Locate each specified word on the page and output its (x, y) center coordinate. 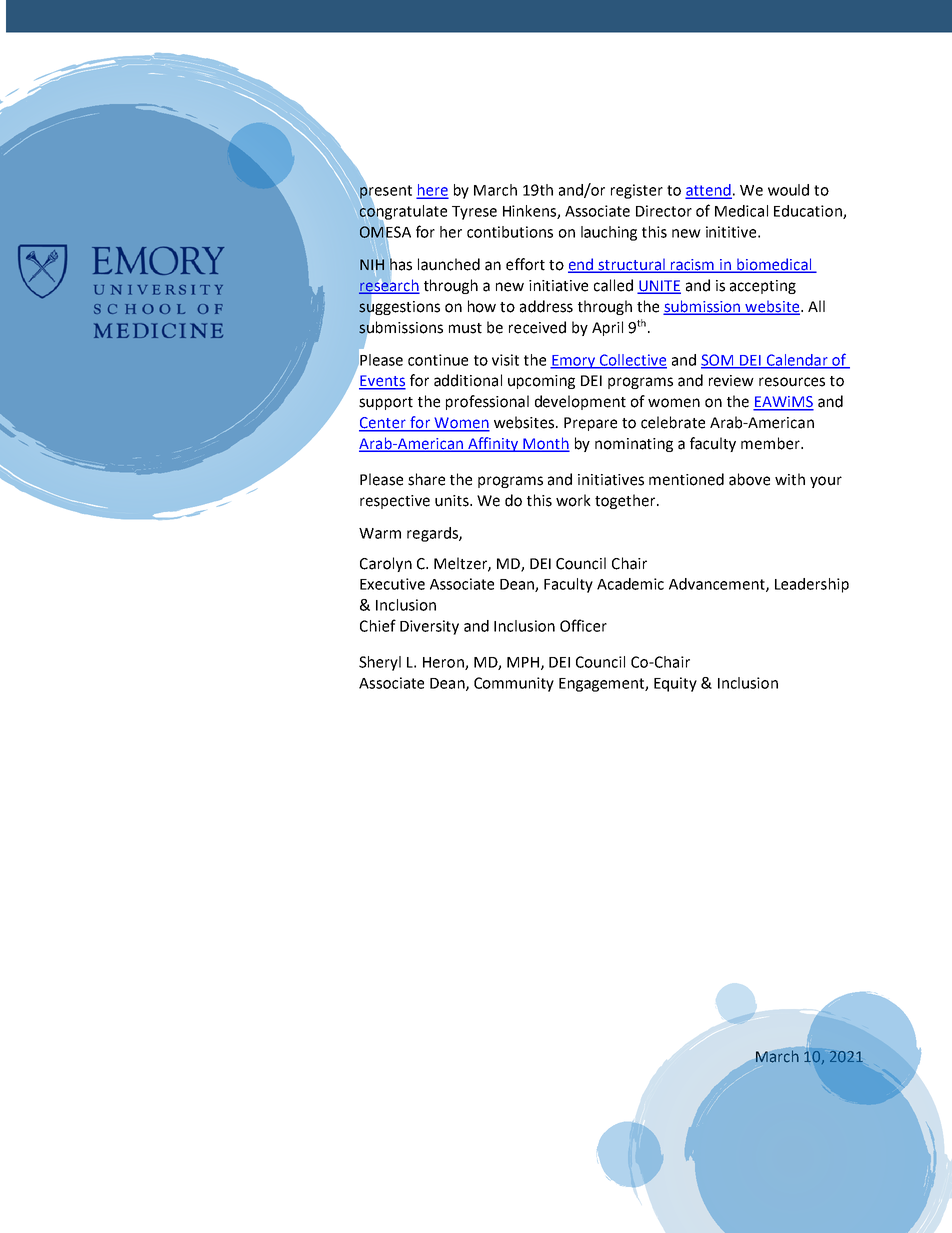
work (573, 500)
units (453, 501)
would (788, 190)
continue (438, 360)
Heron (444, 663)
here (432, 191)
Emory (574, 362)
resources (792, 382)
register (637, 191)
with (790, 479)
